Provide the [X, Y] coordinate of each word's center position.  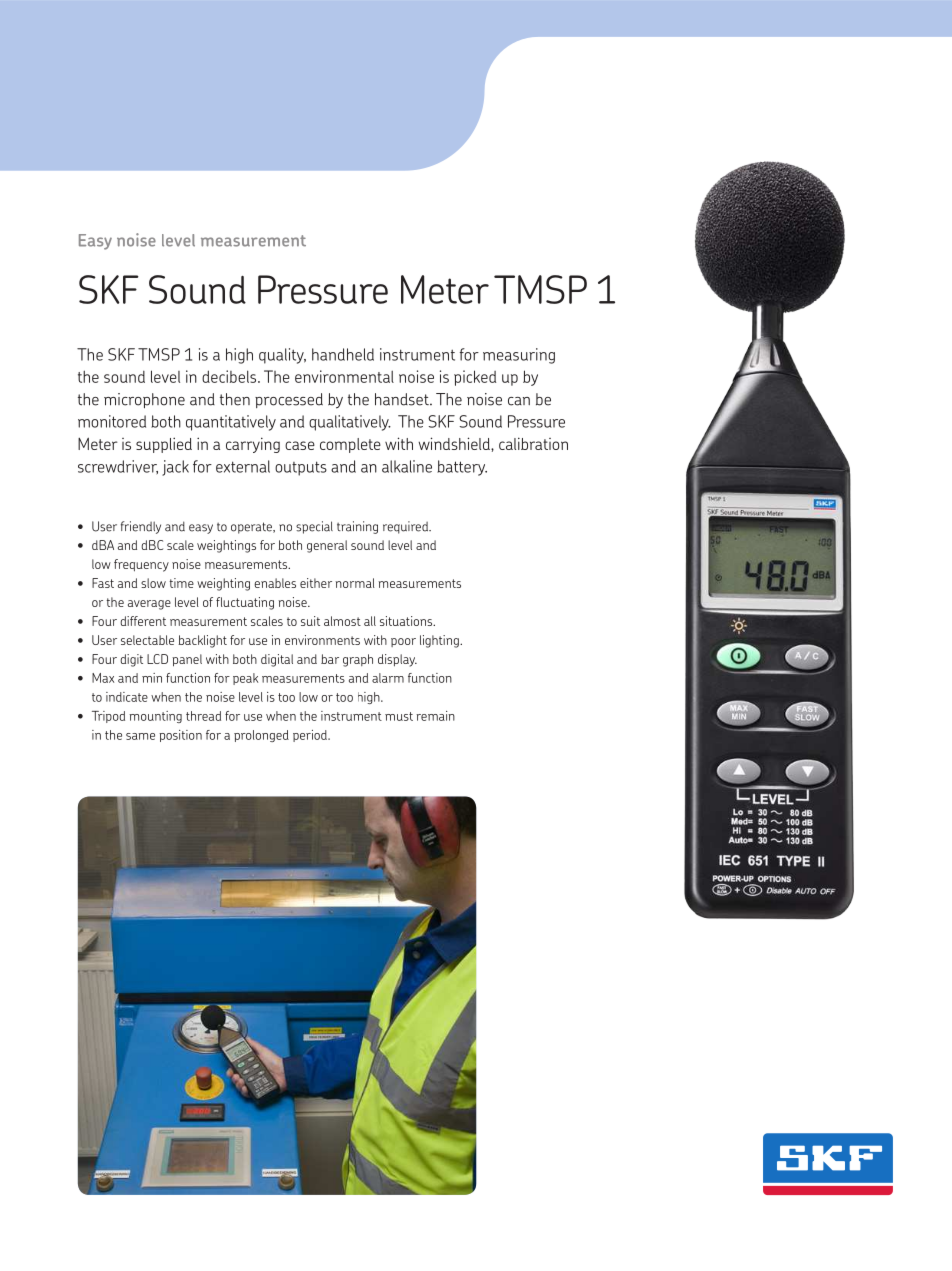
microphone [144, 400]
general [327, 546]
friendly [141, 527]
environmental [344, 376]
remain [435, 716]
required [407, 527]
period [311, 736]
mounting [155, 717]
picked [475, 378]
